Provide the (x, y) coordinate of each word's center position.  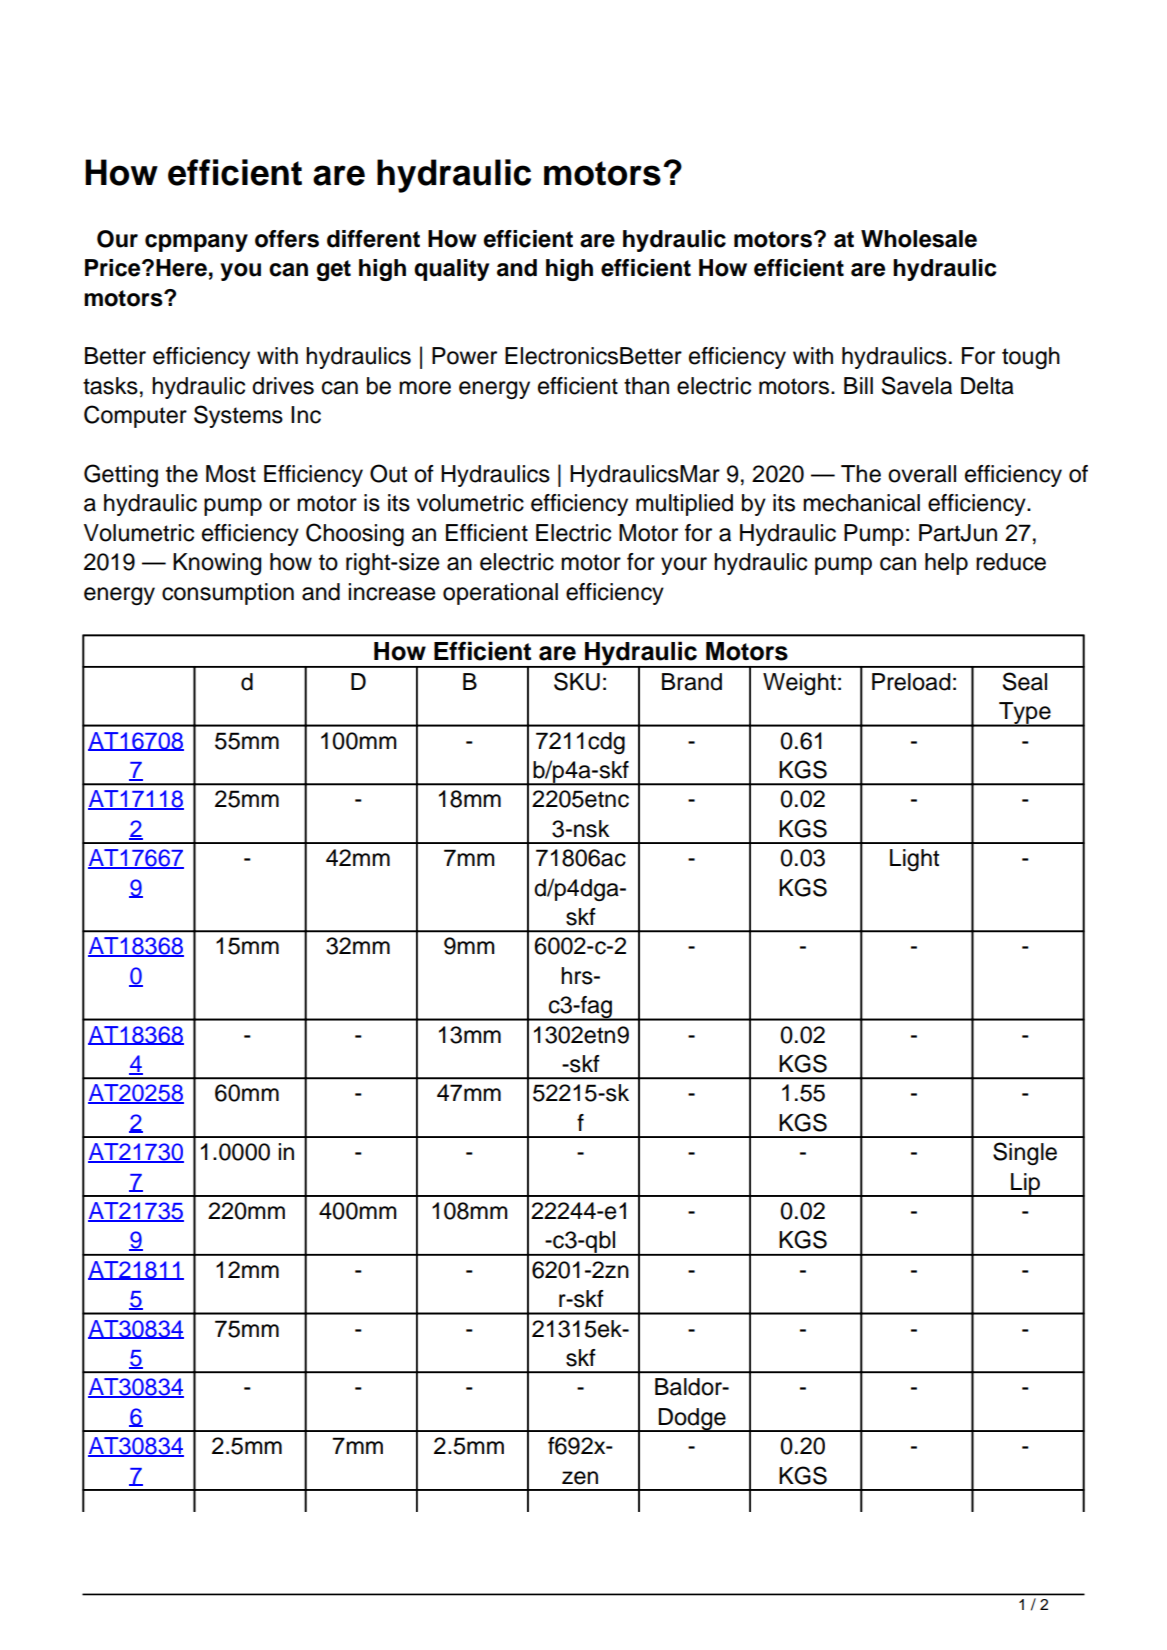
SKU (577, 681)
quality (451, 270)
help (946, 564)
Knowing (217, 564)
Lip (1026, 1185)
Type (1025, 714)
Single (1025, 1153)
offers (287, 239)
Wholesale (919, 239)
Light (914, 860)
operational (500, 594)
